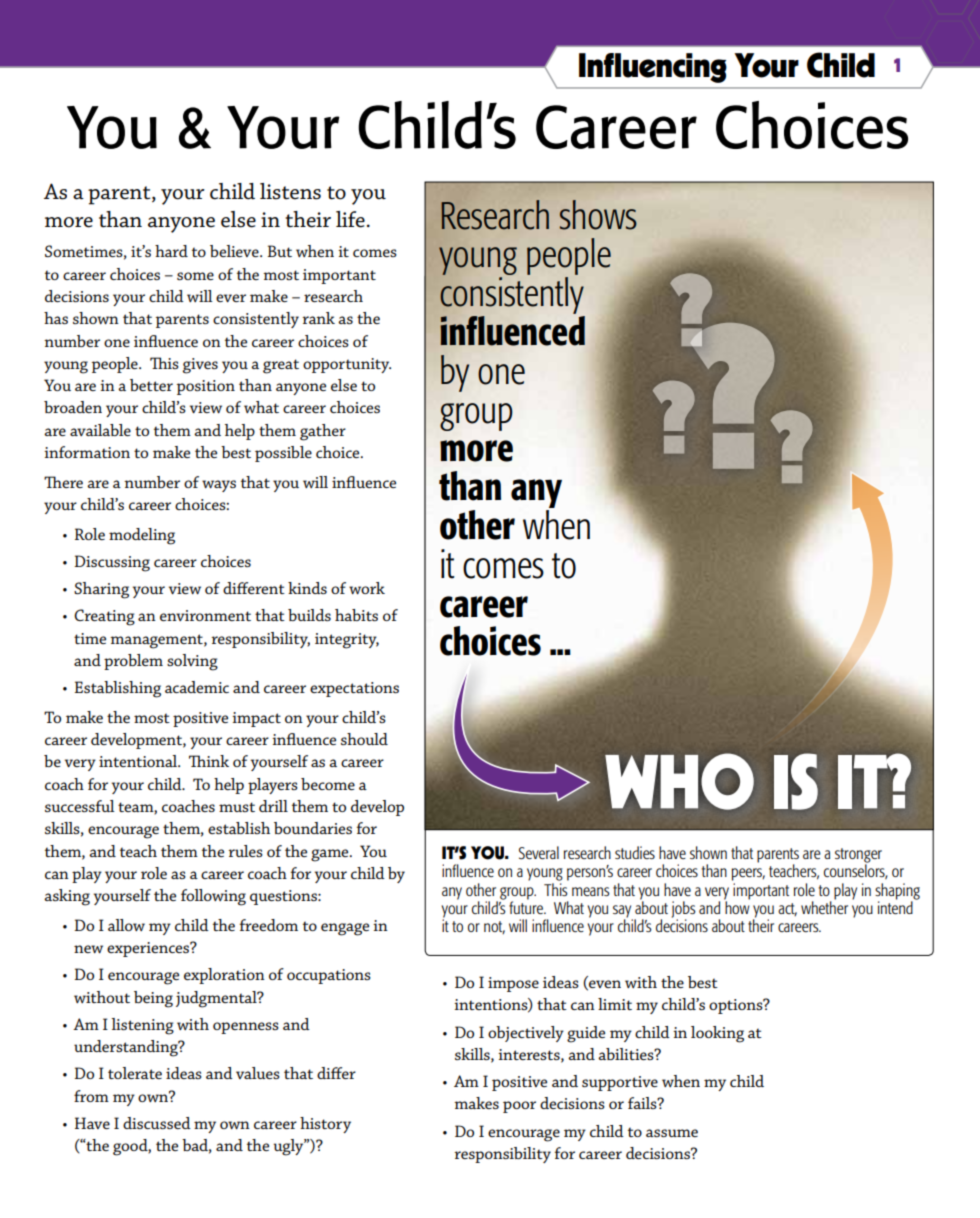 Image resolution: width=980 pixels, height=1218 pixels. Describe the element at coordinates (679, 781) in the screenshot. I see `WHO` at that location.
